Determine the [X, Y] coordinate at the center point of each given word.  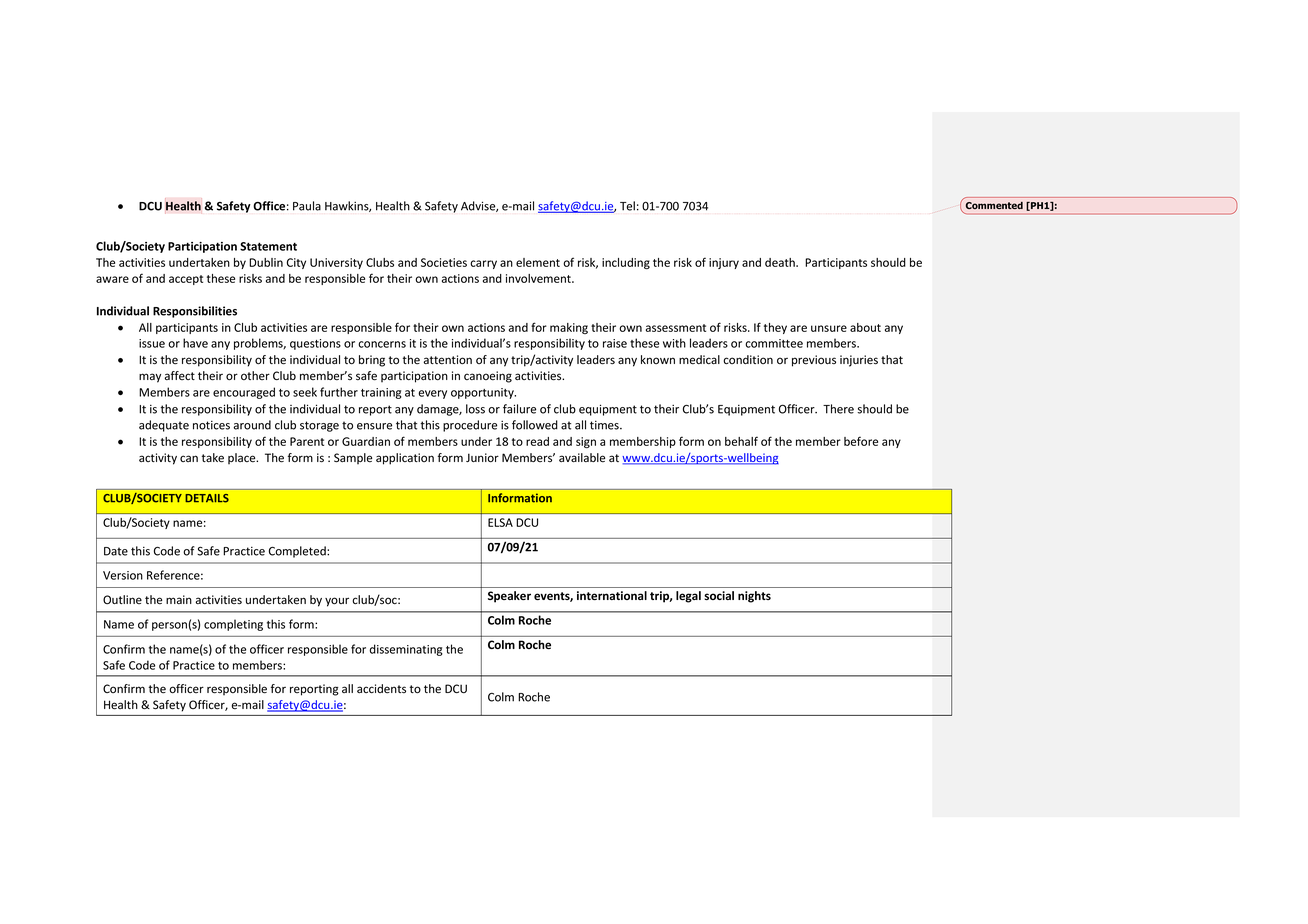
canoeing [488, 377]
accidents [381, 689]
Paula [307, 206]
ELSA [500, 522]
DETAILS [207, 498]
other [255, 375]
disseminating [406, 650]
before [861, 441]
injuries [859, 361]
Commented [994, 205]
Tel [627, 206]
